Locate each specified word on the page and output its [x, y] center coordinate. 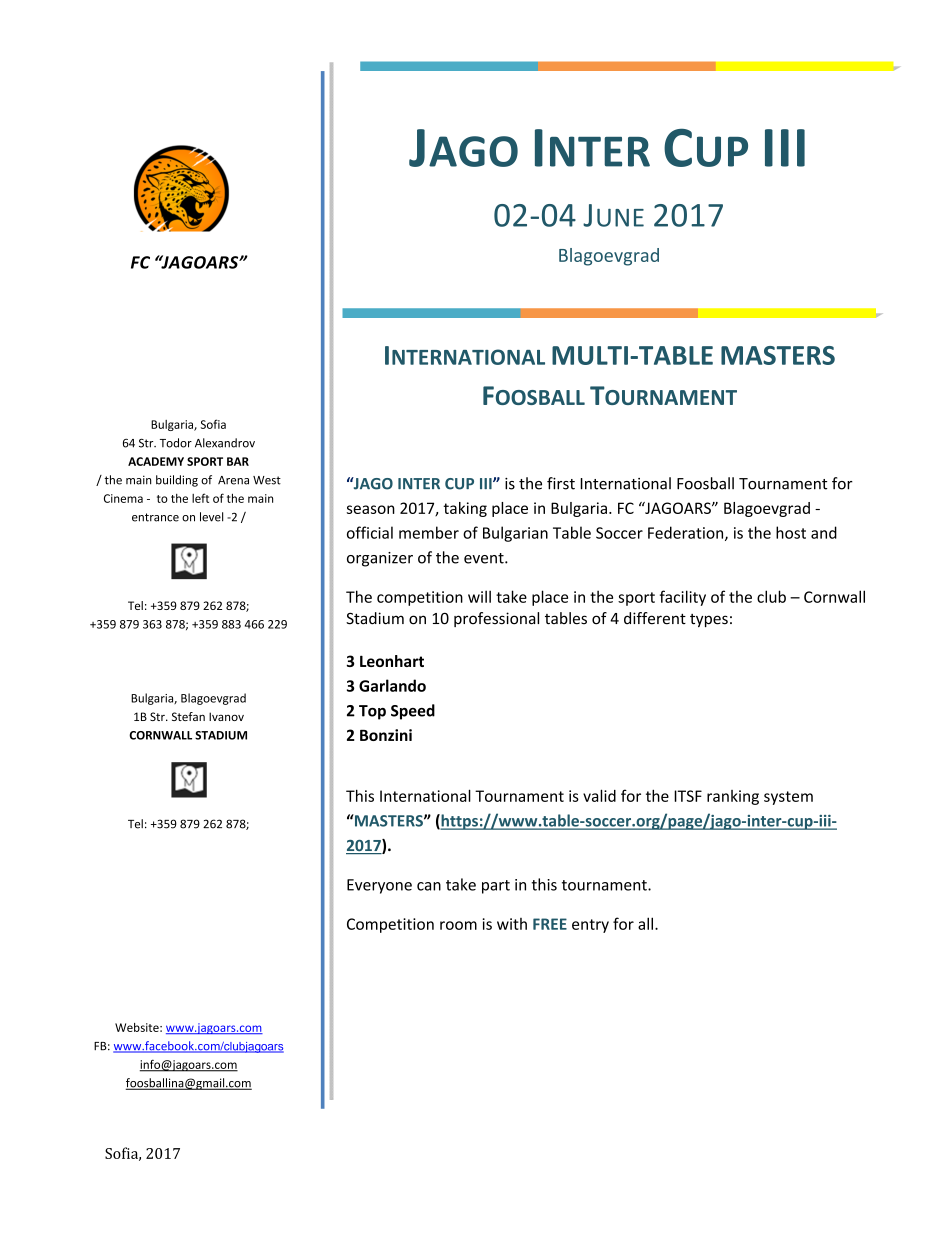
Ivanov [226, 716]
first [561, 483]
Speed [413, 712]
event [485, 558]
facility [683, 598]
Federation [687, 533]
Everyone [379, 886]
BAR [238, 461]
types [709, 620]
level [211, 517]
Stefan [188, 716]
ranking [733, 797]
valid [599, 795]
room [458, 925]
